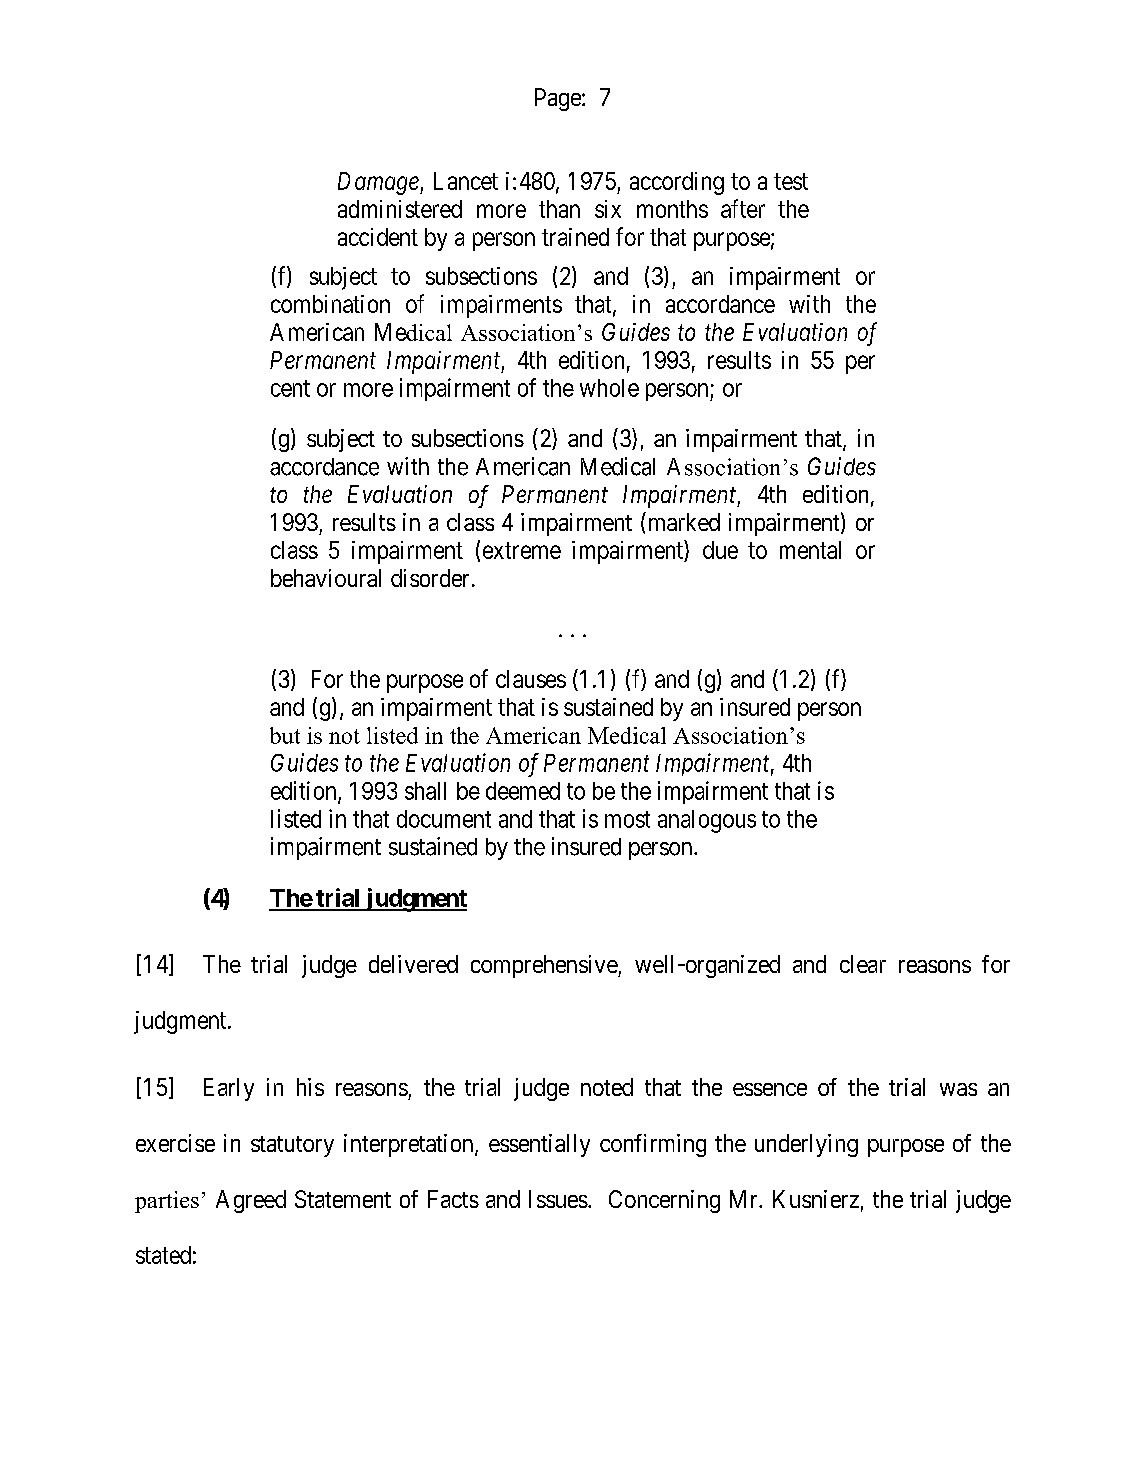 The height and width of the screenshot is (1481, 1145). Describe the element at coordinates (326, 578) in the screenshot. I see `behavioural` at that location.
